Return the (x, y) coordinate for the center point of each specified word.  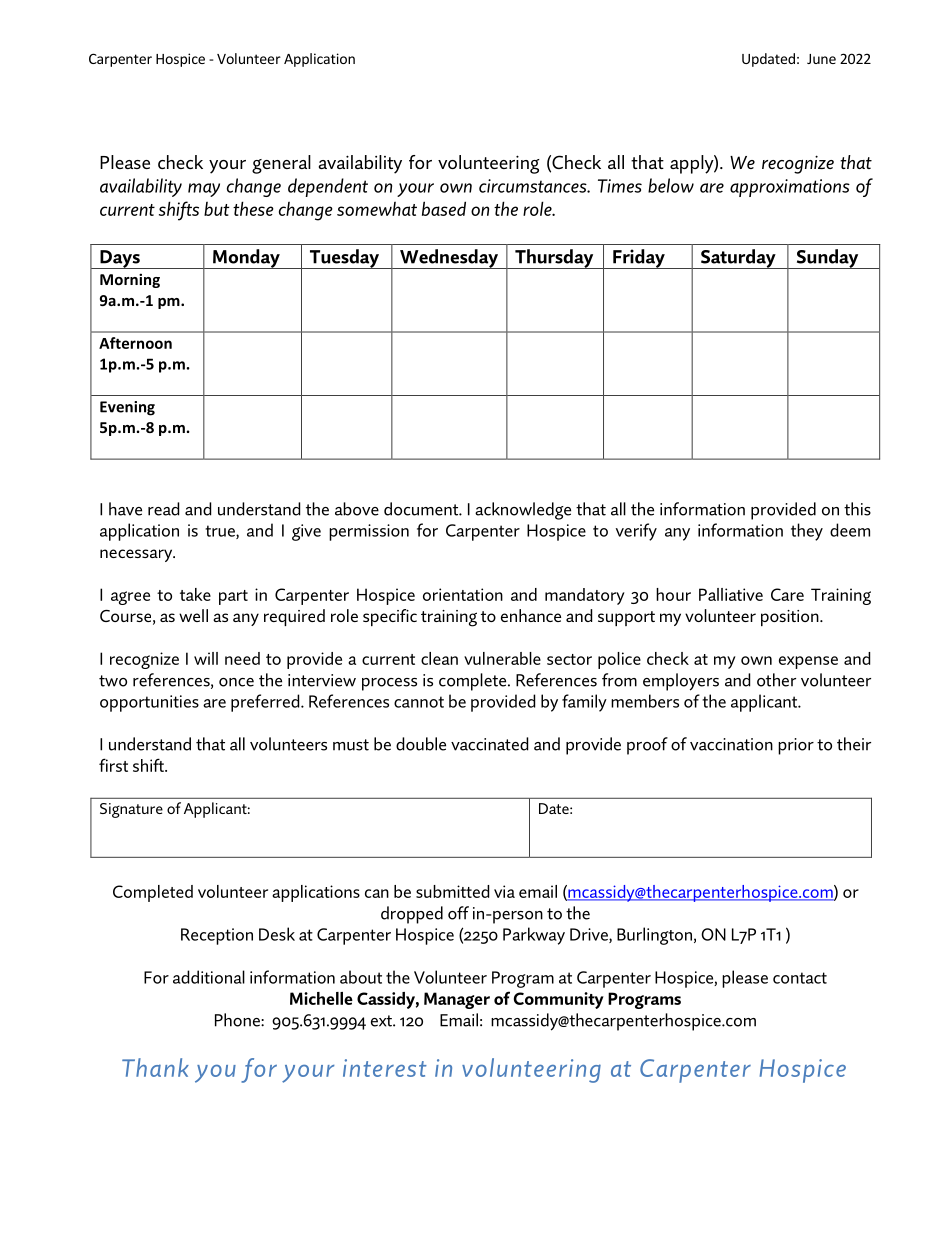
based (444, 208)
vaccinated (489, 744)
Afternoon (135, 343)
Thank (155, 1067)
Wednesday (449, 259)
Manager (457, 1000)
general (281, 164)
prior (796, 746)
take (195, 594)
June (821, 59)
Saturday (738, 259)
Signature (131, 810)
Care (787, 594)
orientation (463, 594)
